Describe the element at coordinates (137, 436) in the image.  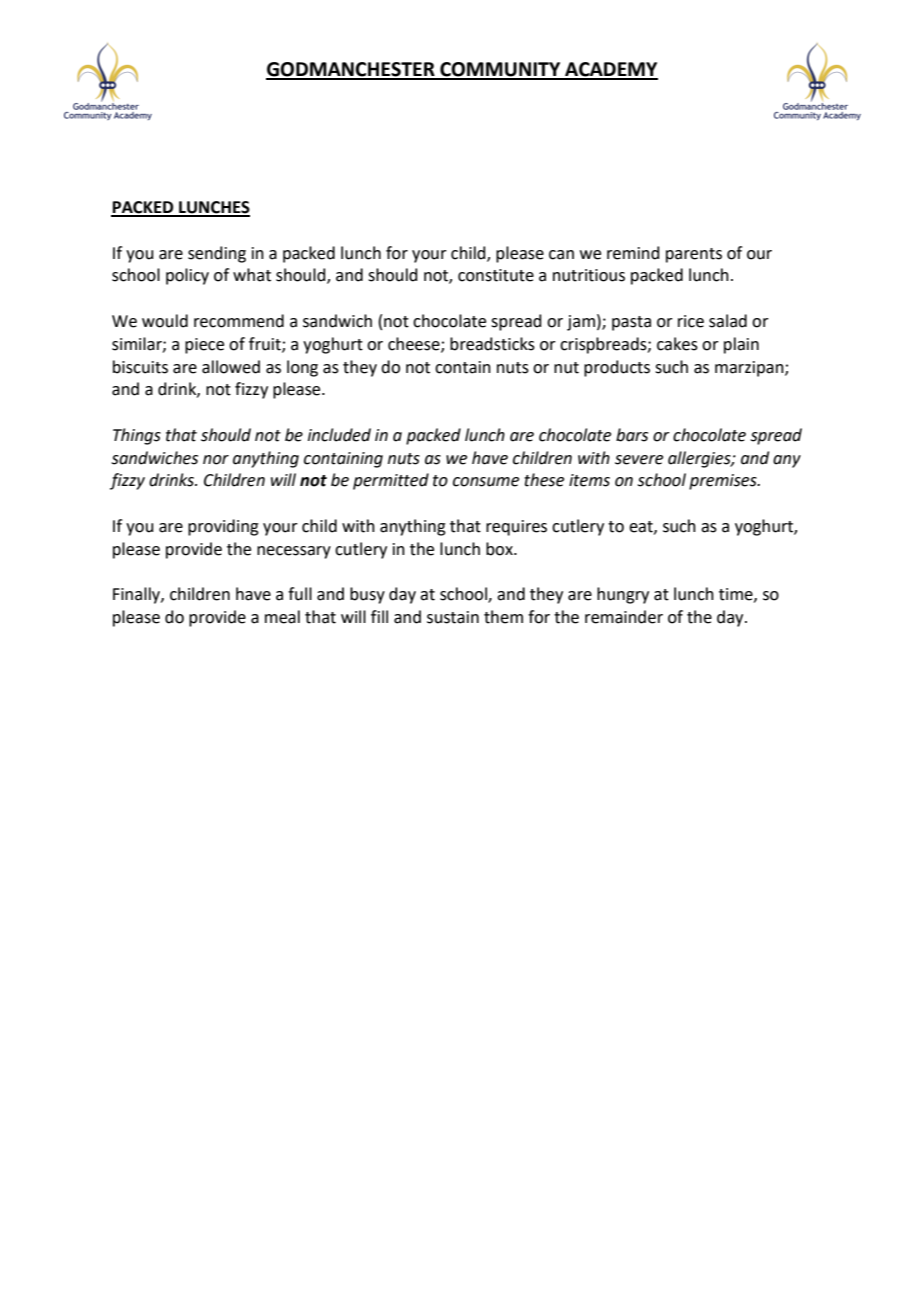
I see `Things` at that location.
